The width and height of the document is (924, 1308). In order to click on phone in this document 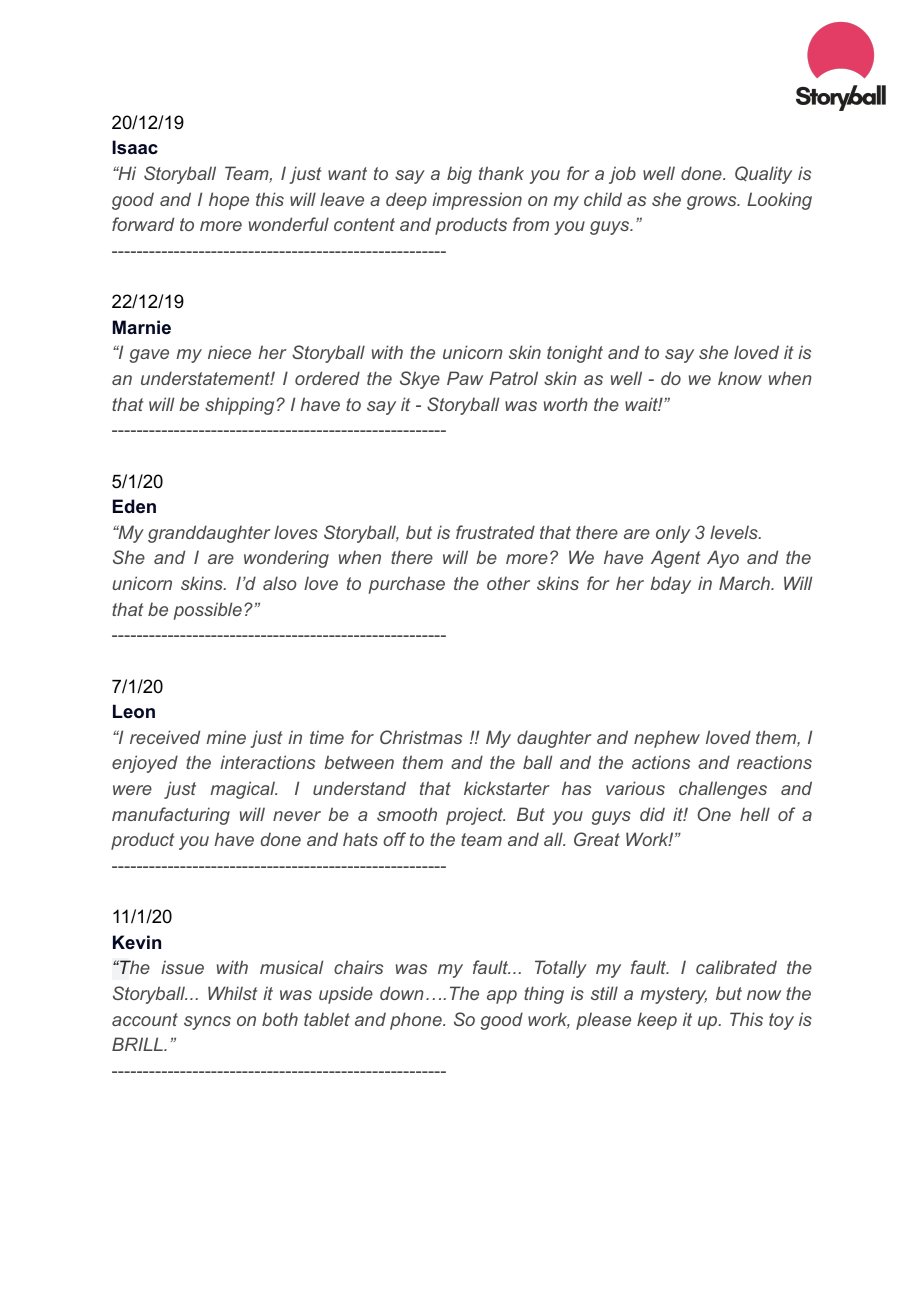, I will do `click(417, 1021)`.
